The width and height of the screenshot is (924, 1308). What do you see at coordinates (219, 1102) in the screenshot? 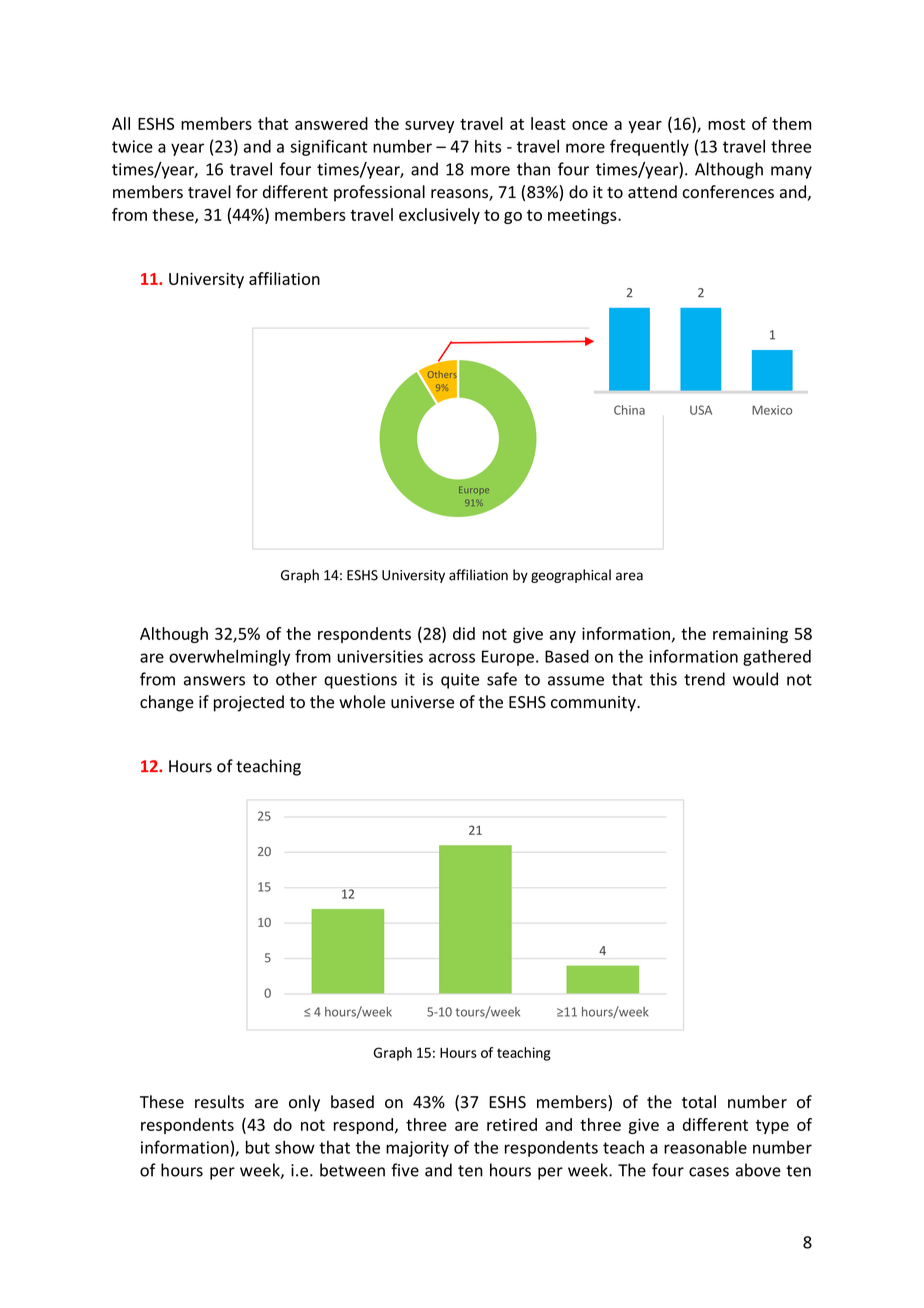
I see `results` at bounding box center [219, 1102].
